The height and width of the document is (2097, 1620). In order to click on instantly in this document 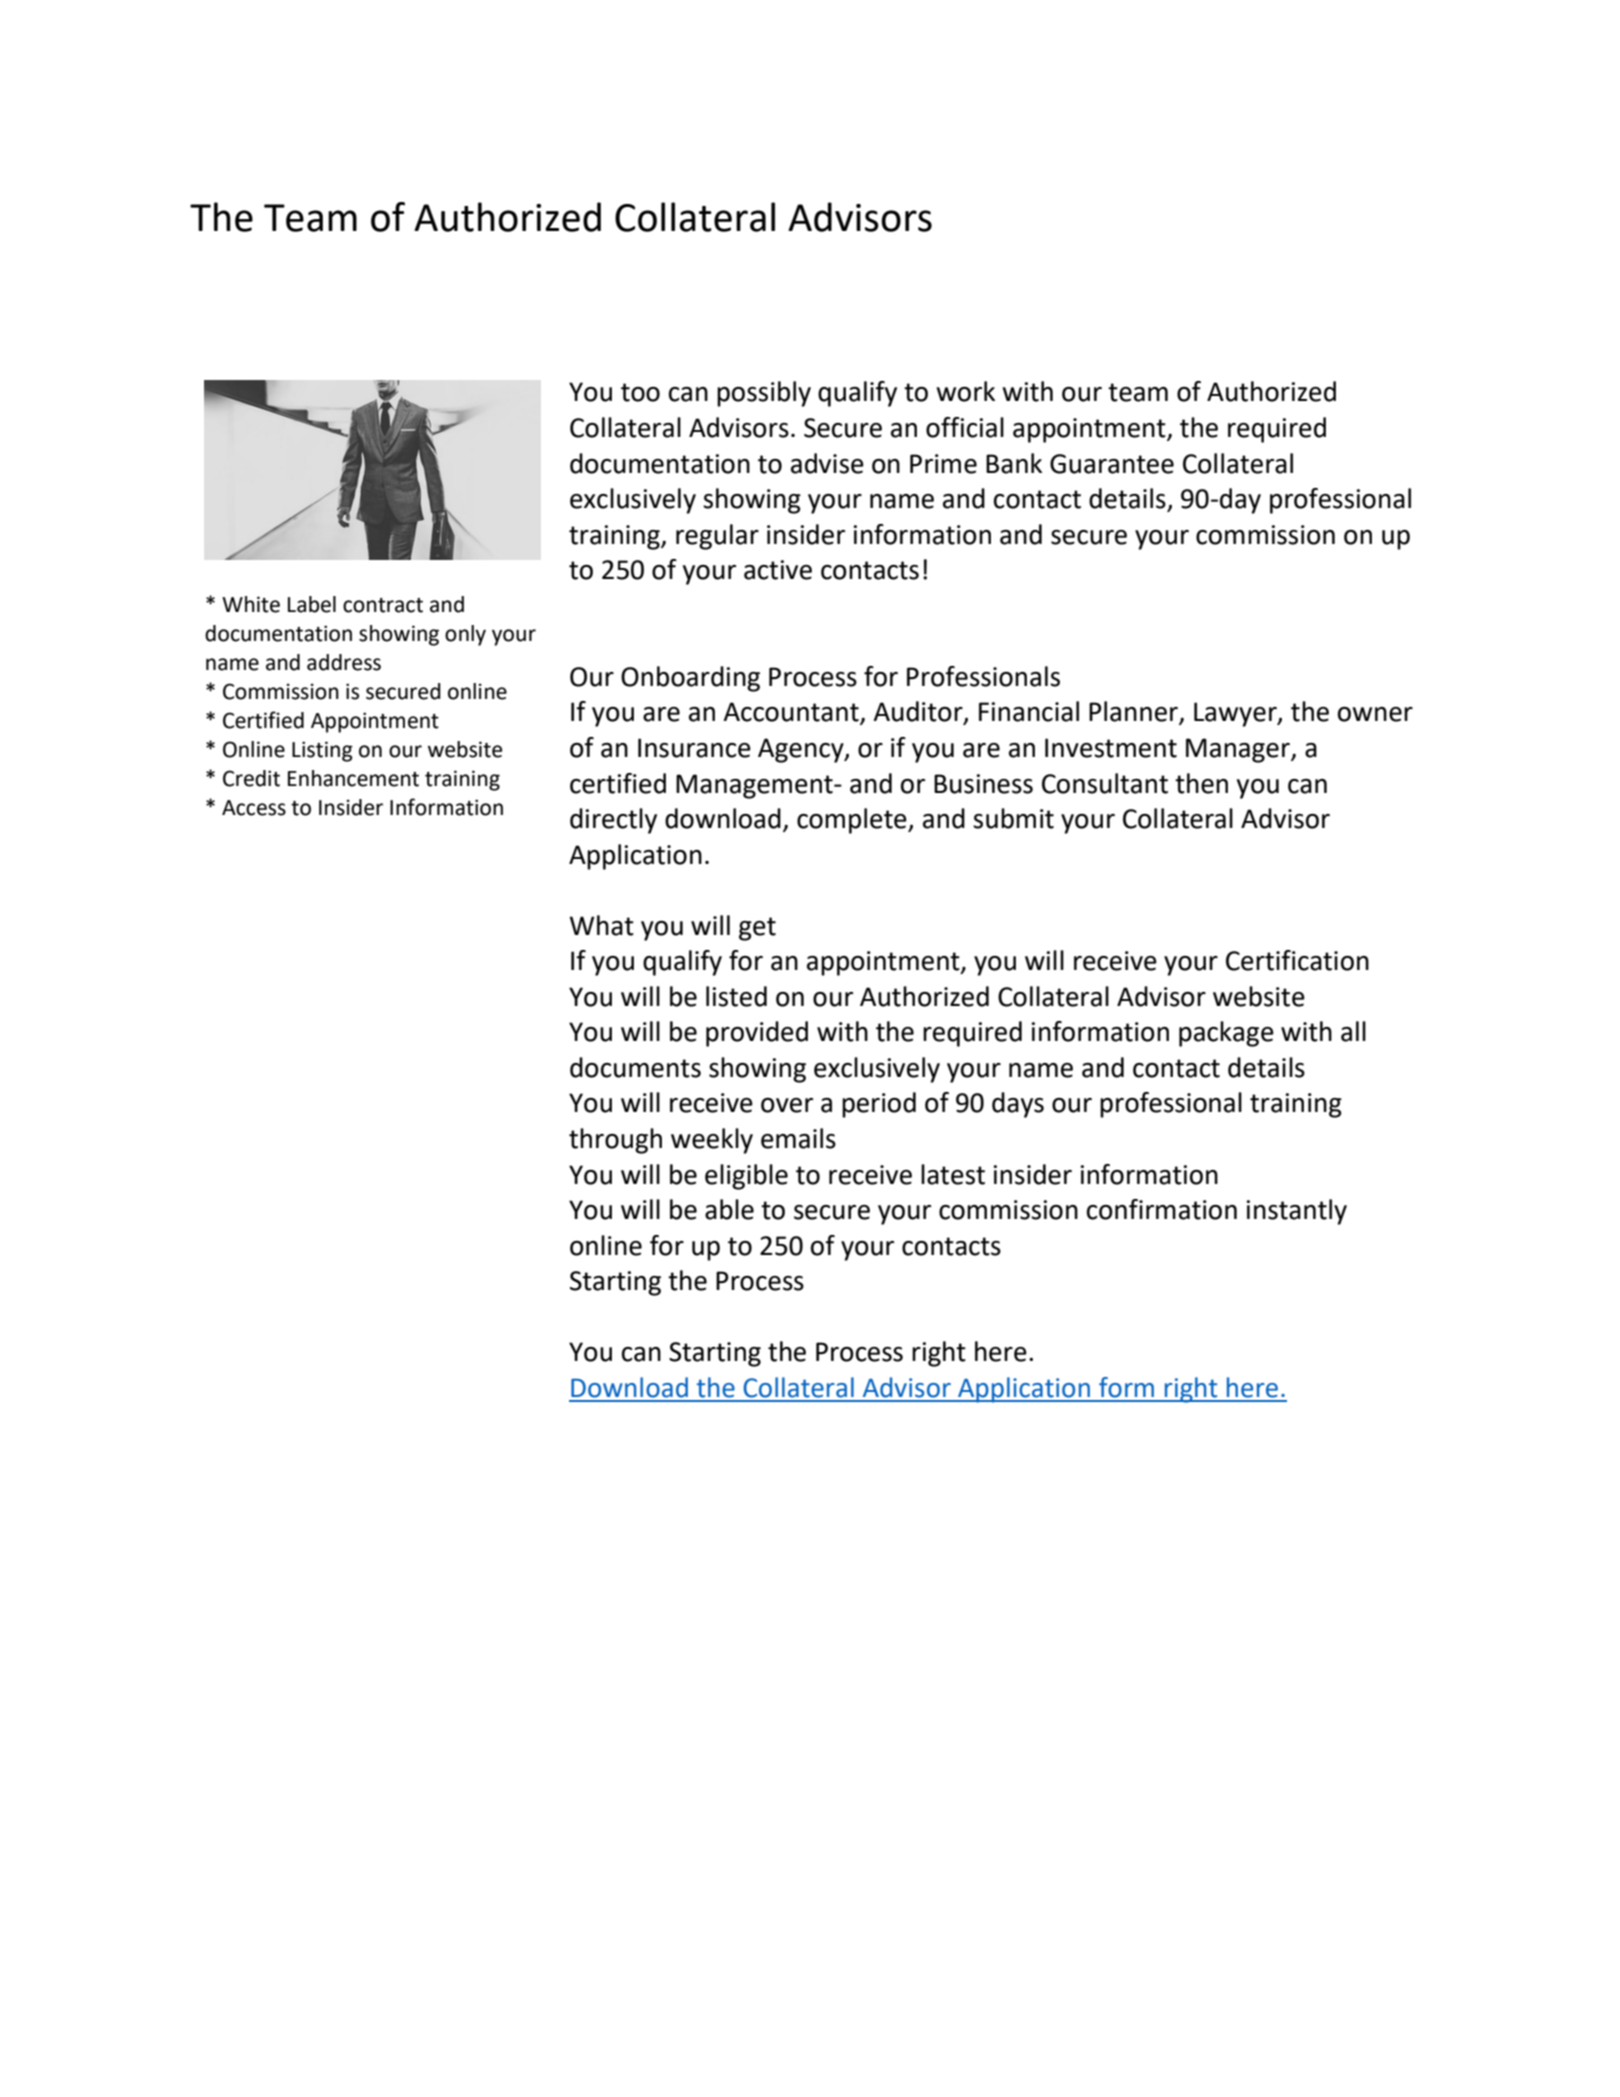, I will do `click(1296, 1212)`.
